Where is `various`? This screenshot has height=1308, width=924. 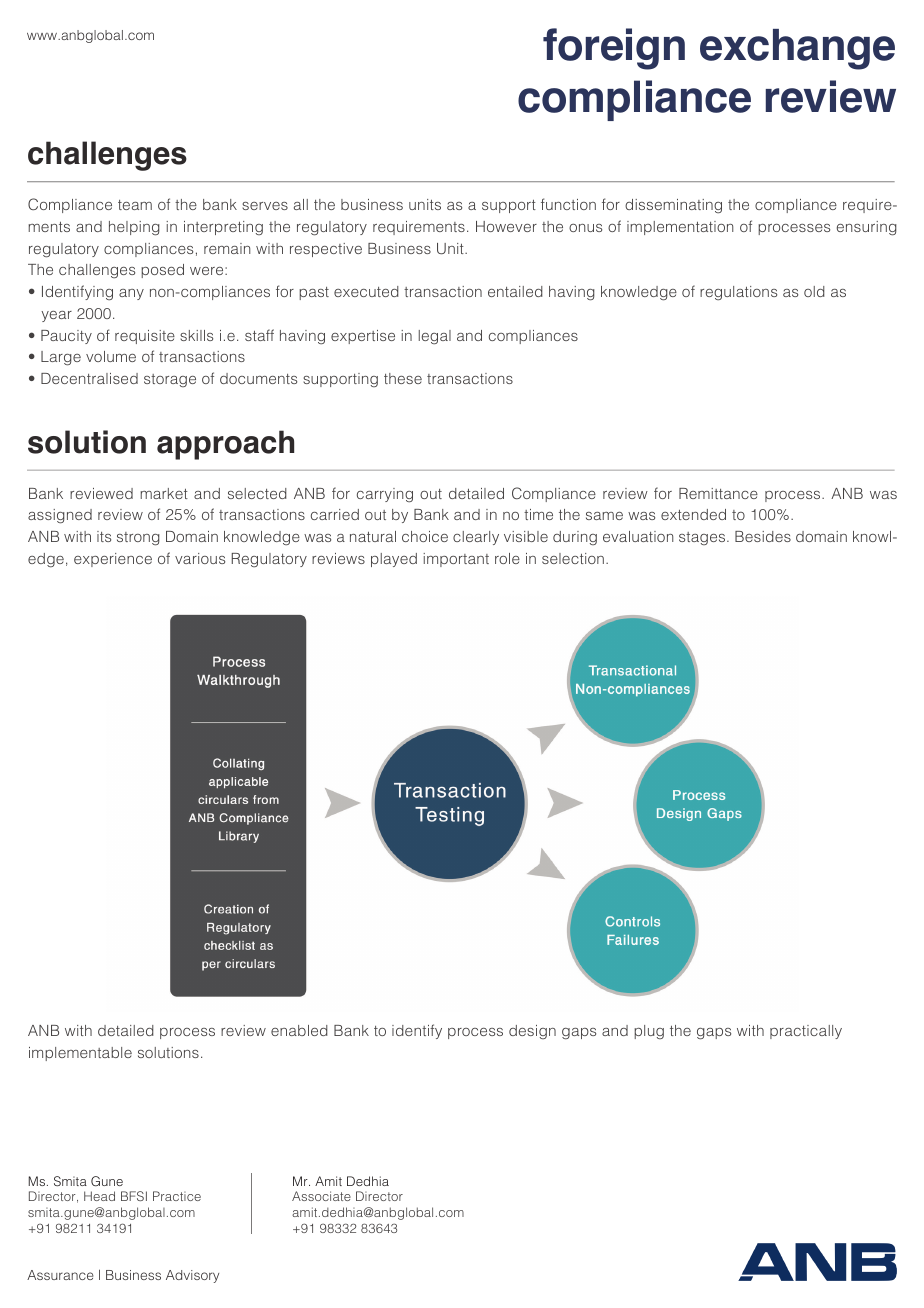 various is located at coordinates (200, 558).
